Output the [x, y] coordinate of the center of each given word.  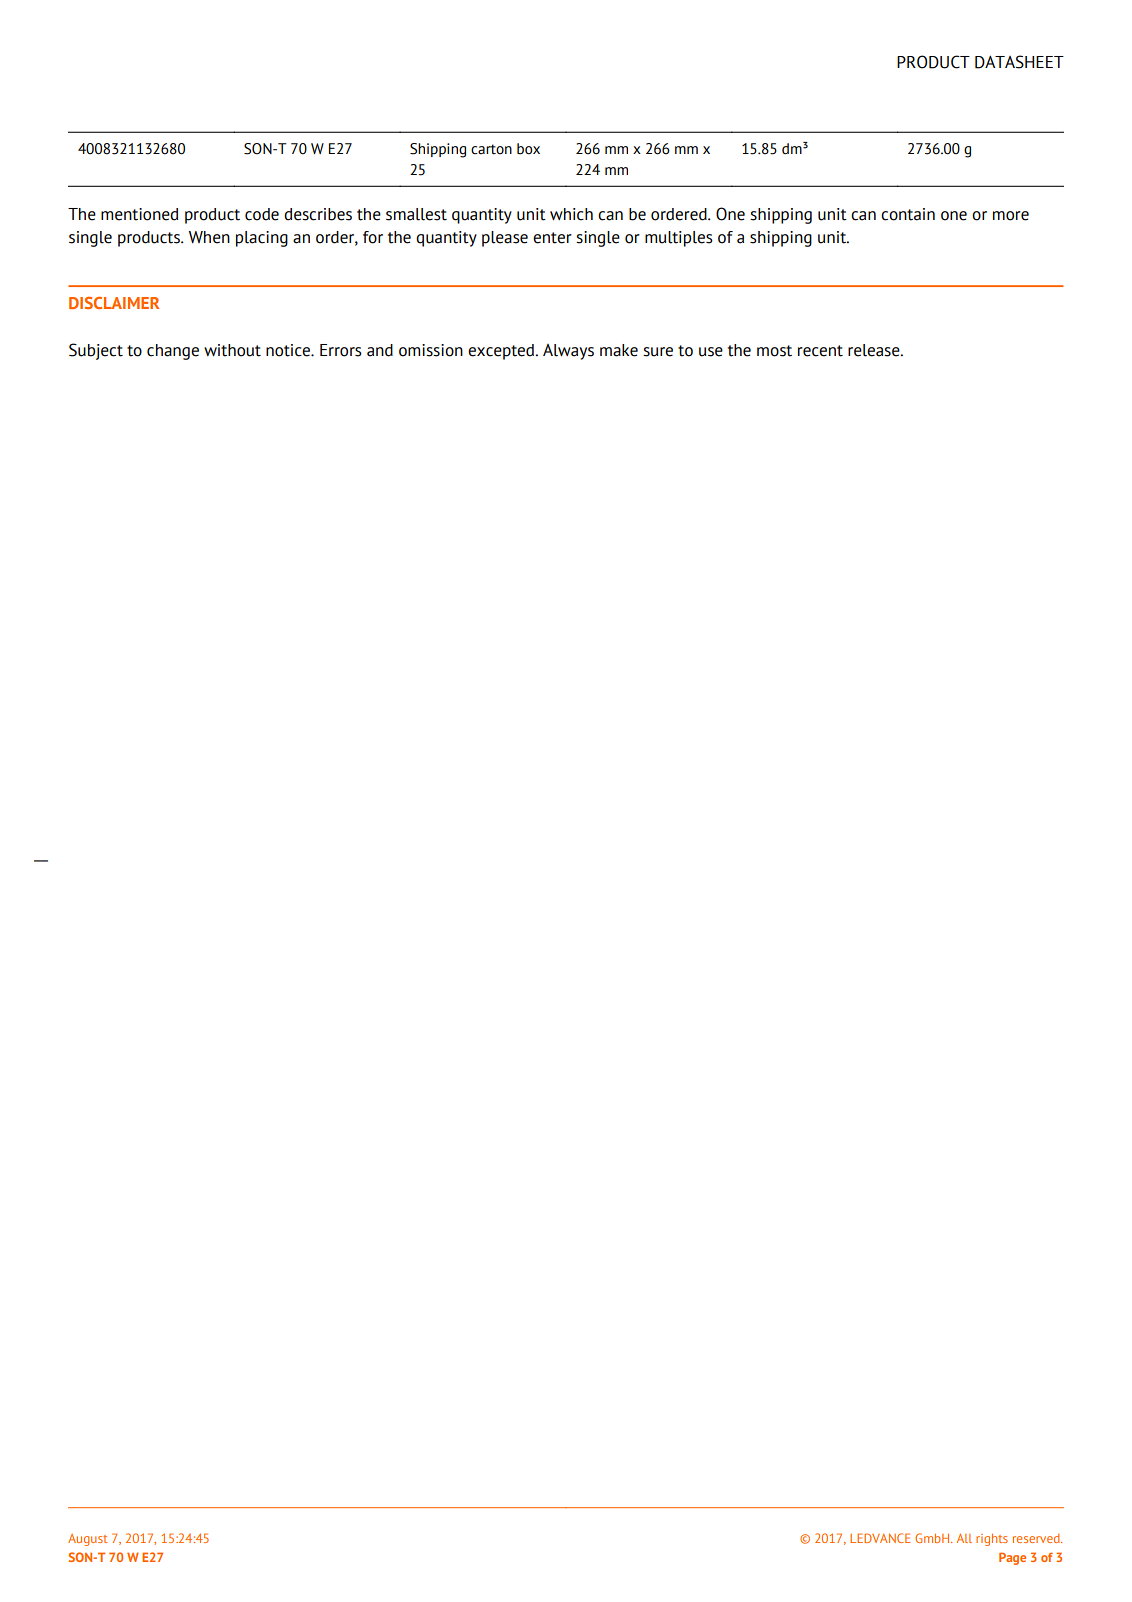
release [875, 350]
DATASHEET [1019, 62]
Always [568, 352]
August [88, 1540]
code [262, 214]
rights [992, 1540]
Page [1012, 1558]
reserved [1037, 1538]
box [528, 149]
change [173, 352]
